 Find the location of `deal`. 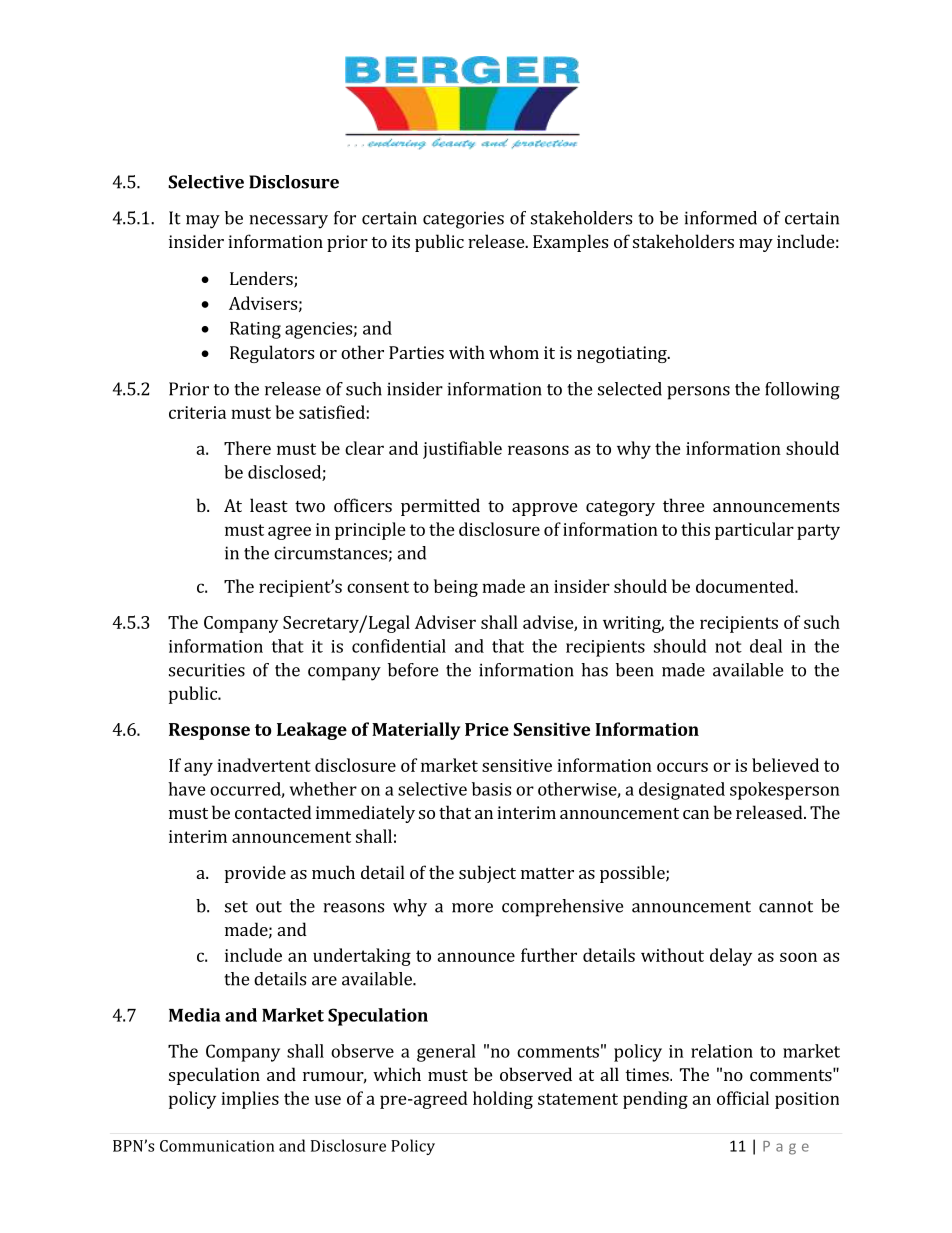

deal is located at coordinates (766, 646).
